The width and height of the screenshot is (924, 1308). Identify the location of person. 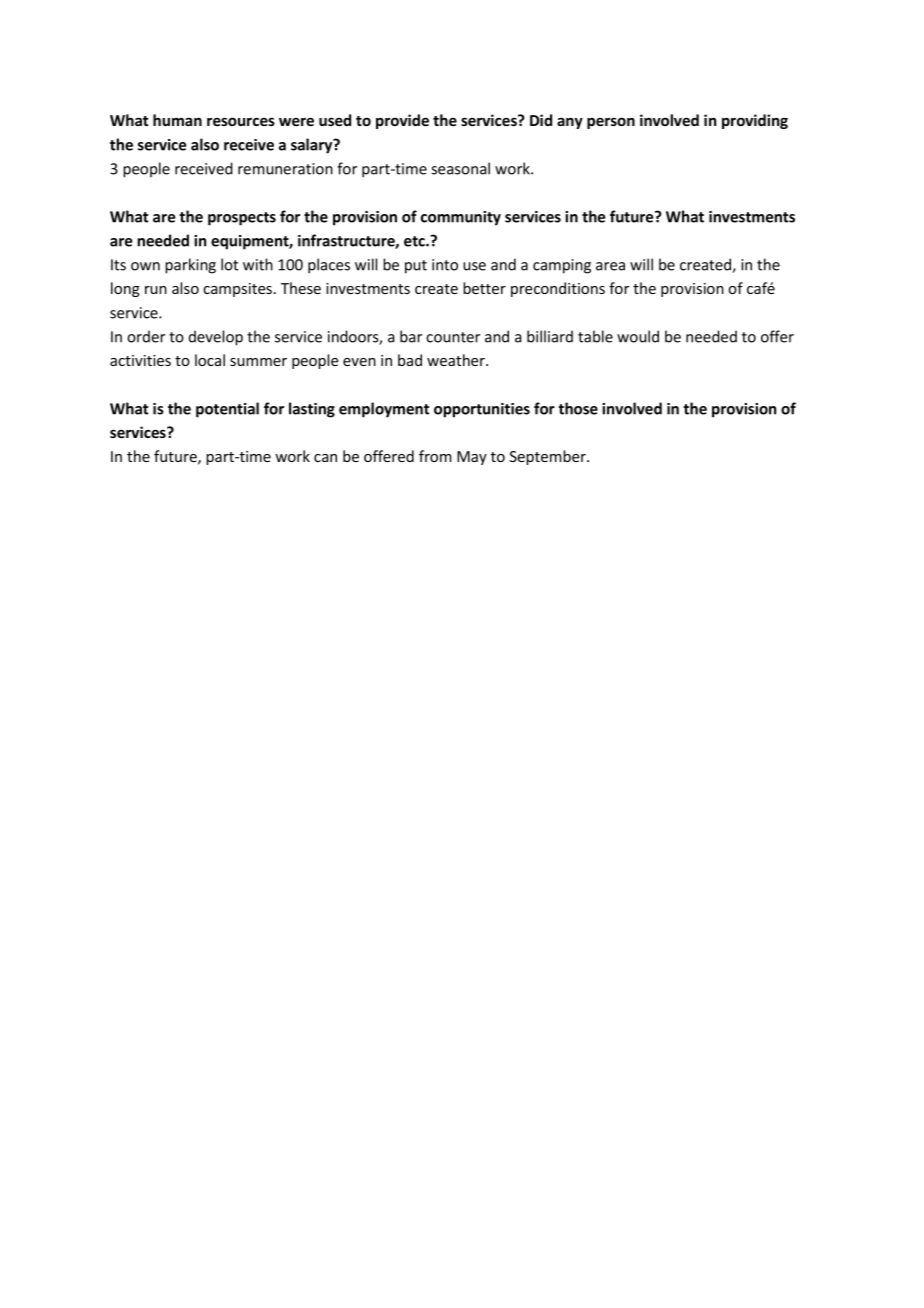
(611, 123).
